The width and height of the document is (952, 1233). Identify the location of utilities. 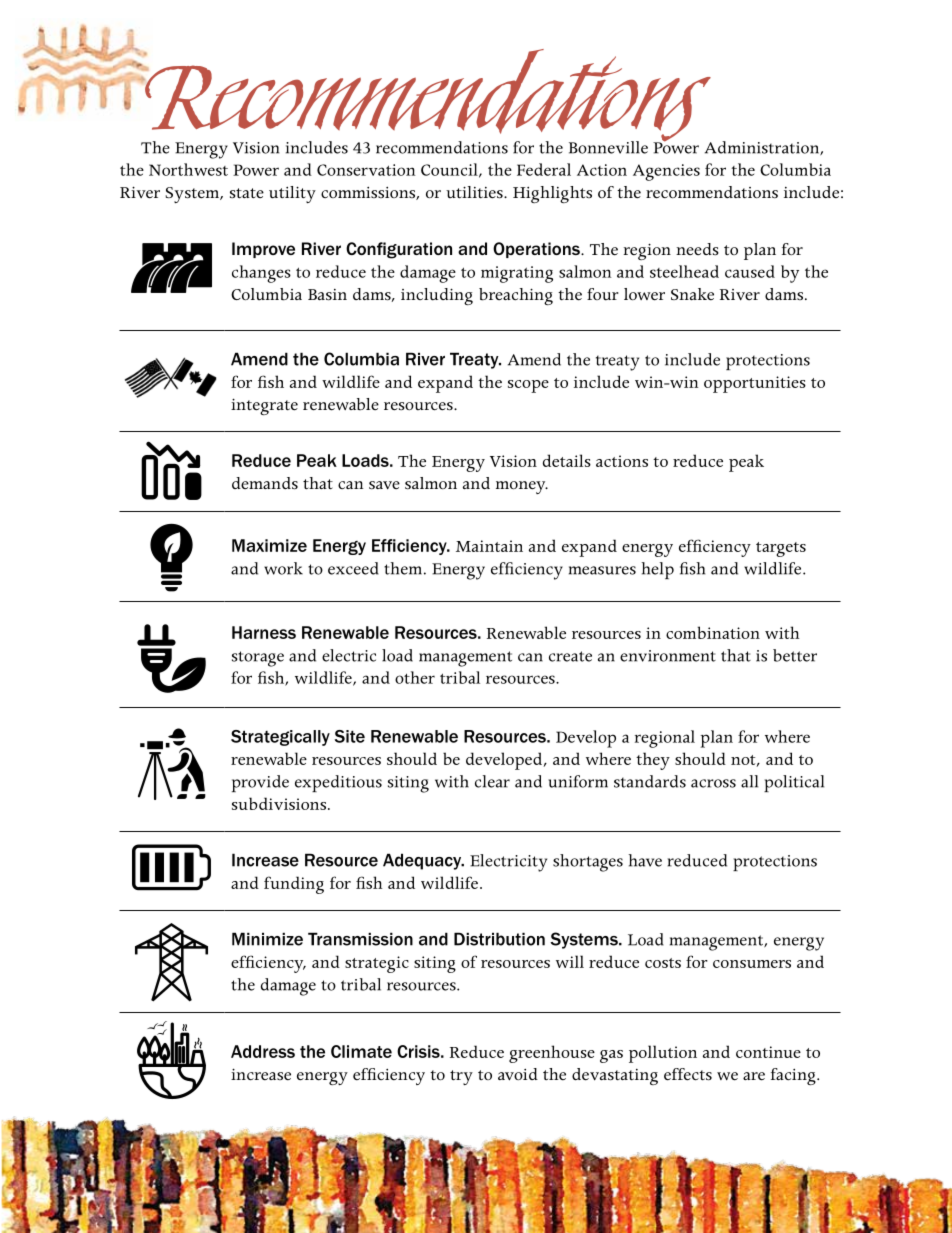
(475, 192).
